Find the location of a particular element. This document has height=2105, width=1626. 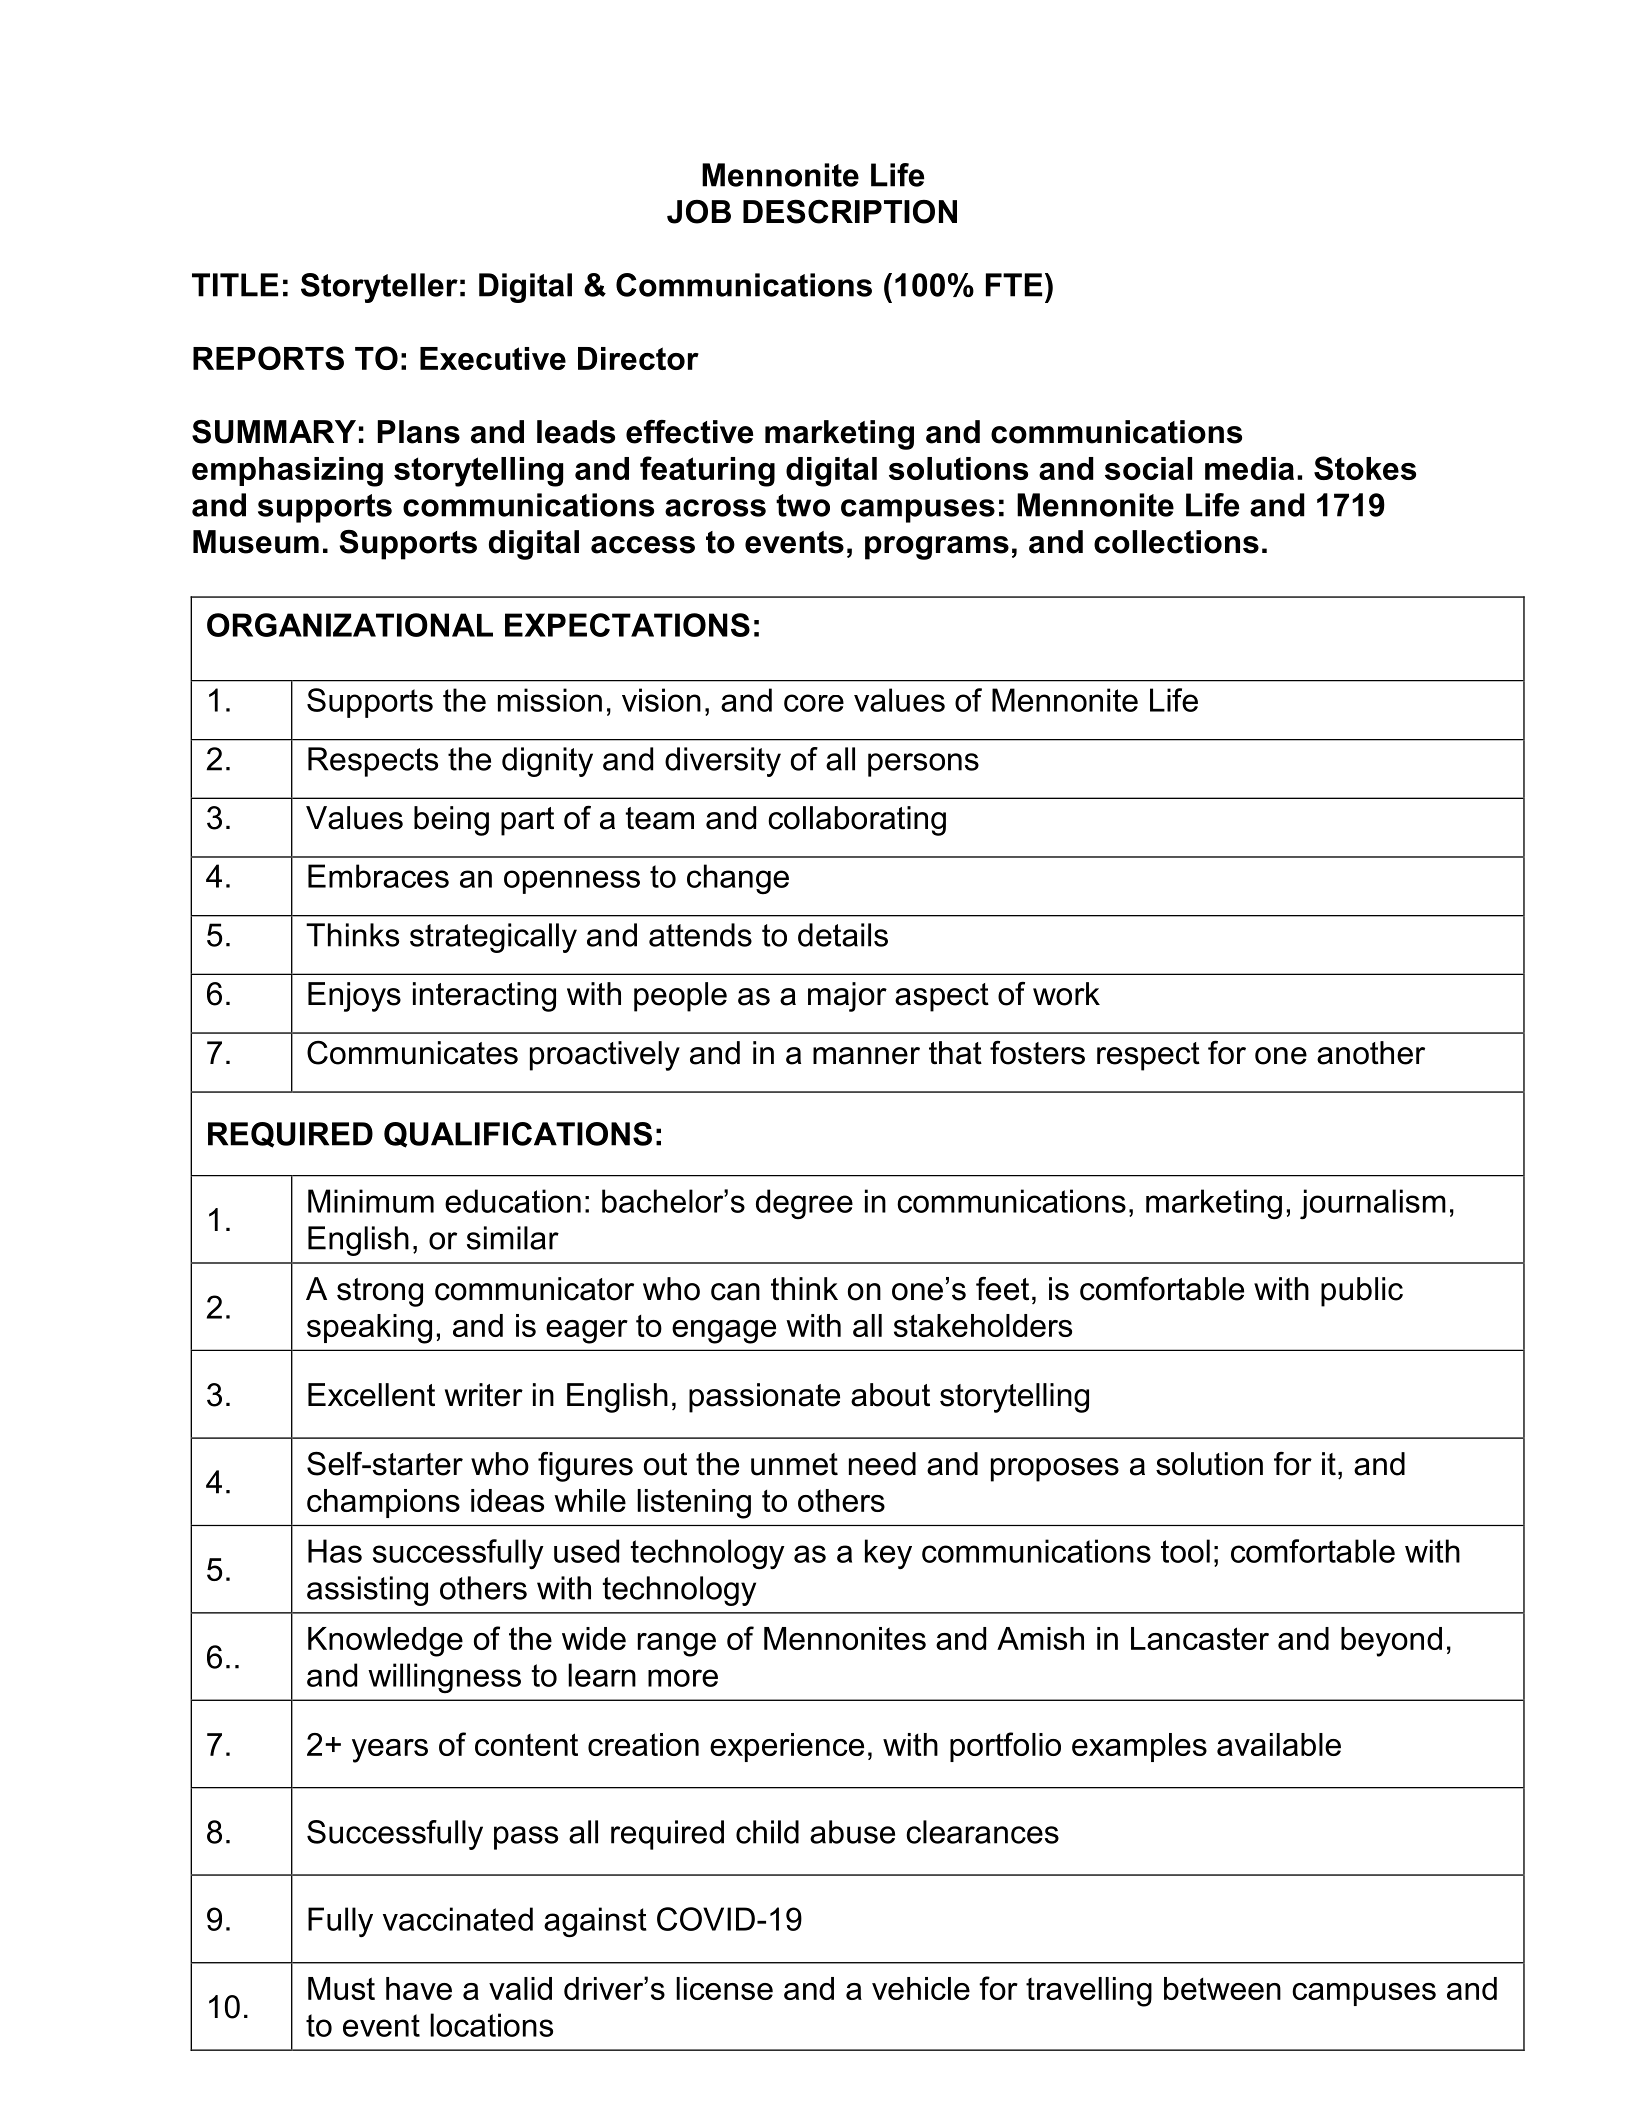

FTE is located at coordinates (1014, 285).
